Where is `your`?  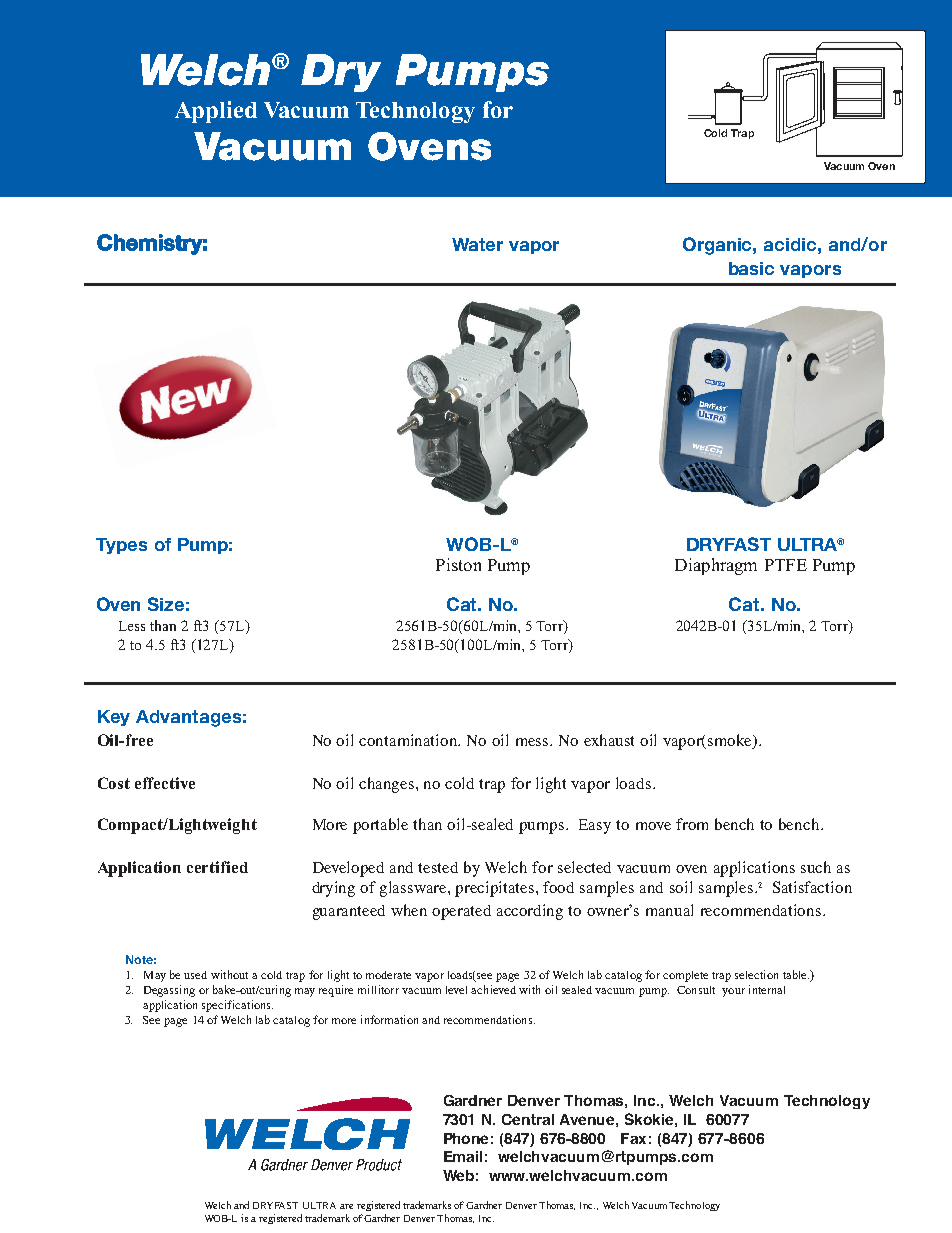
your is located at coordinates (733, 992).
